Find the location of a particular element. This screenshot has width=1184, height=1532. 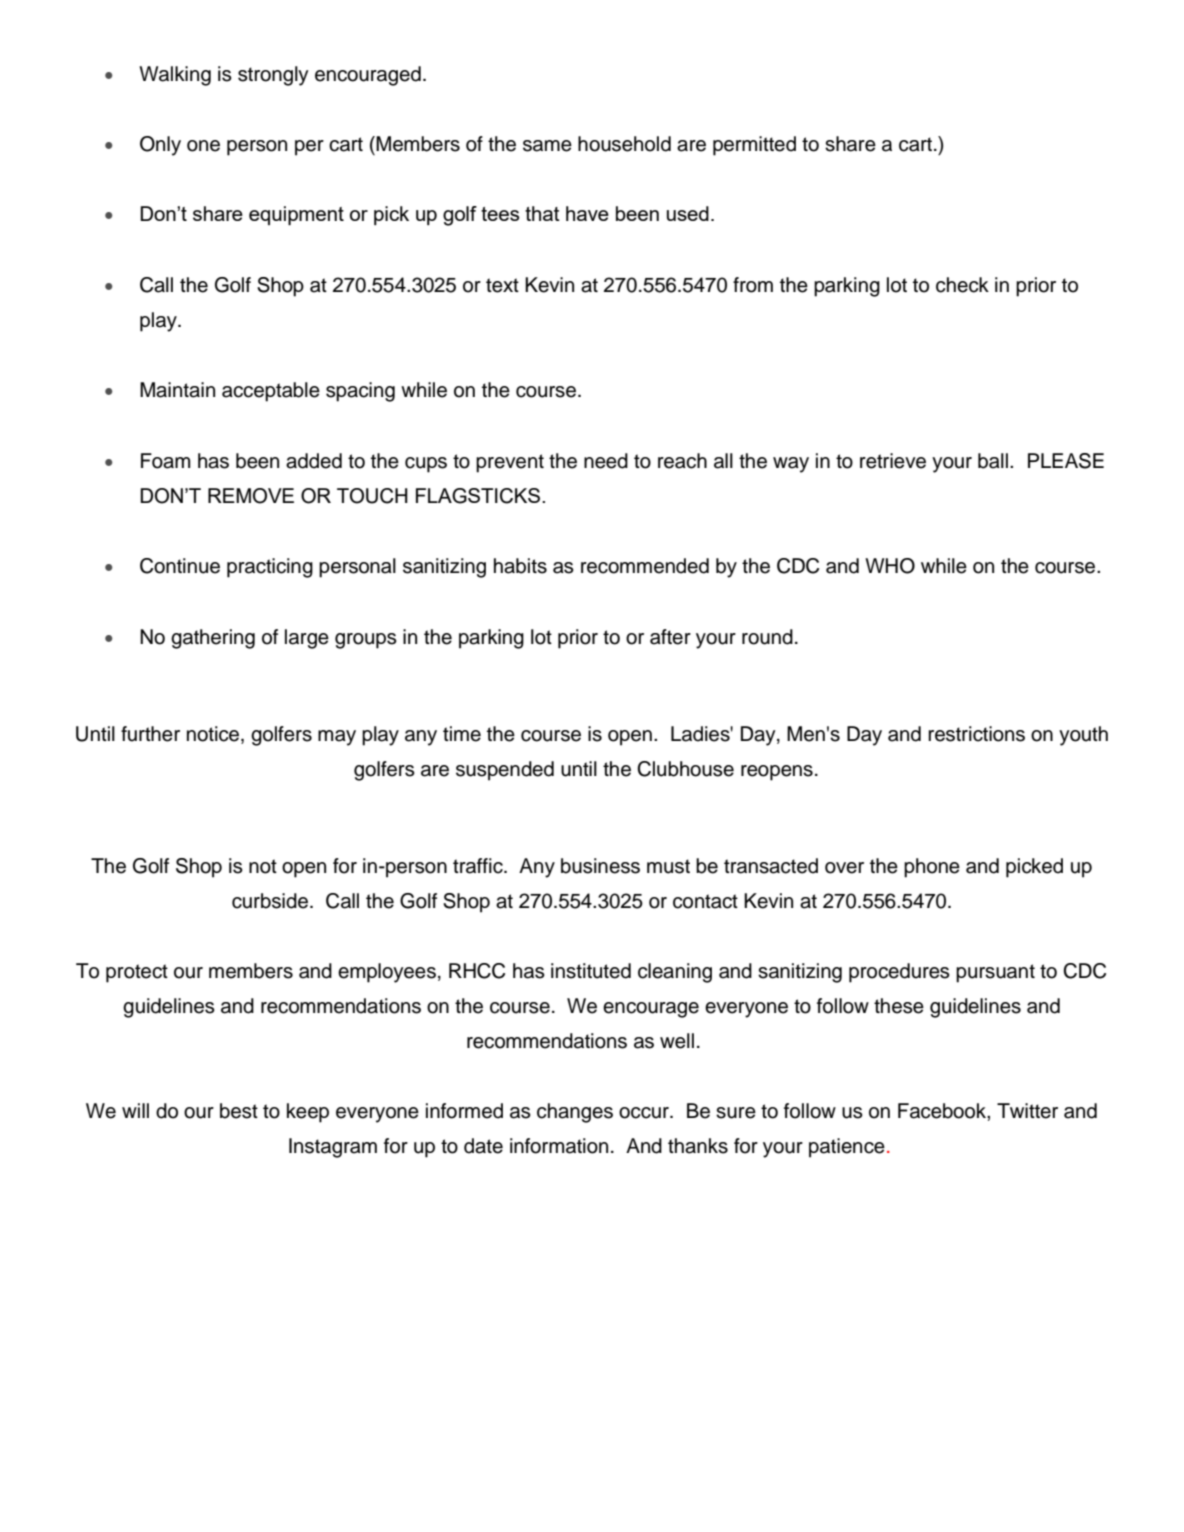

WHO is located at coordinates (890, 566).
